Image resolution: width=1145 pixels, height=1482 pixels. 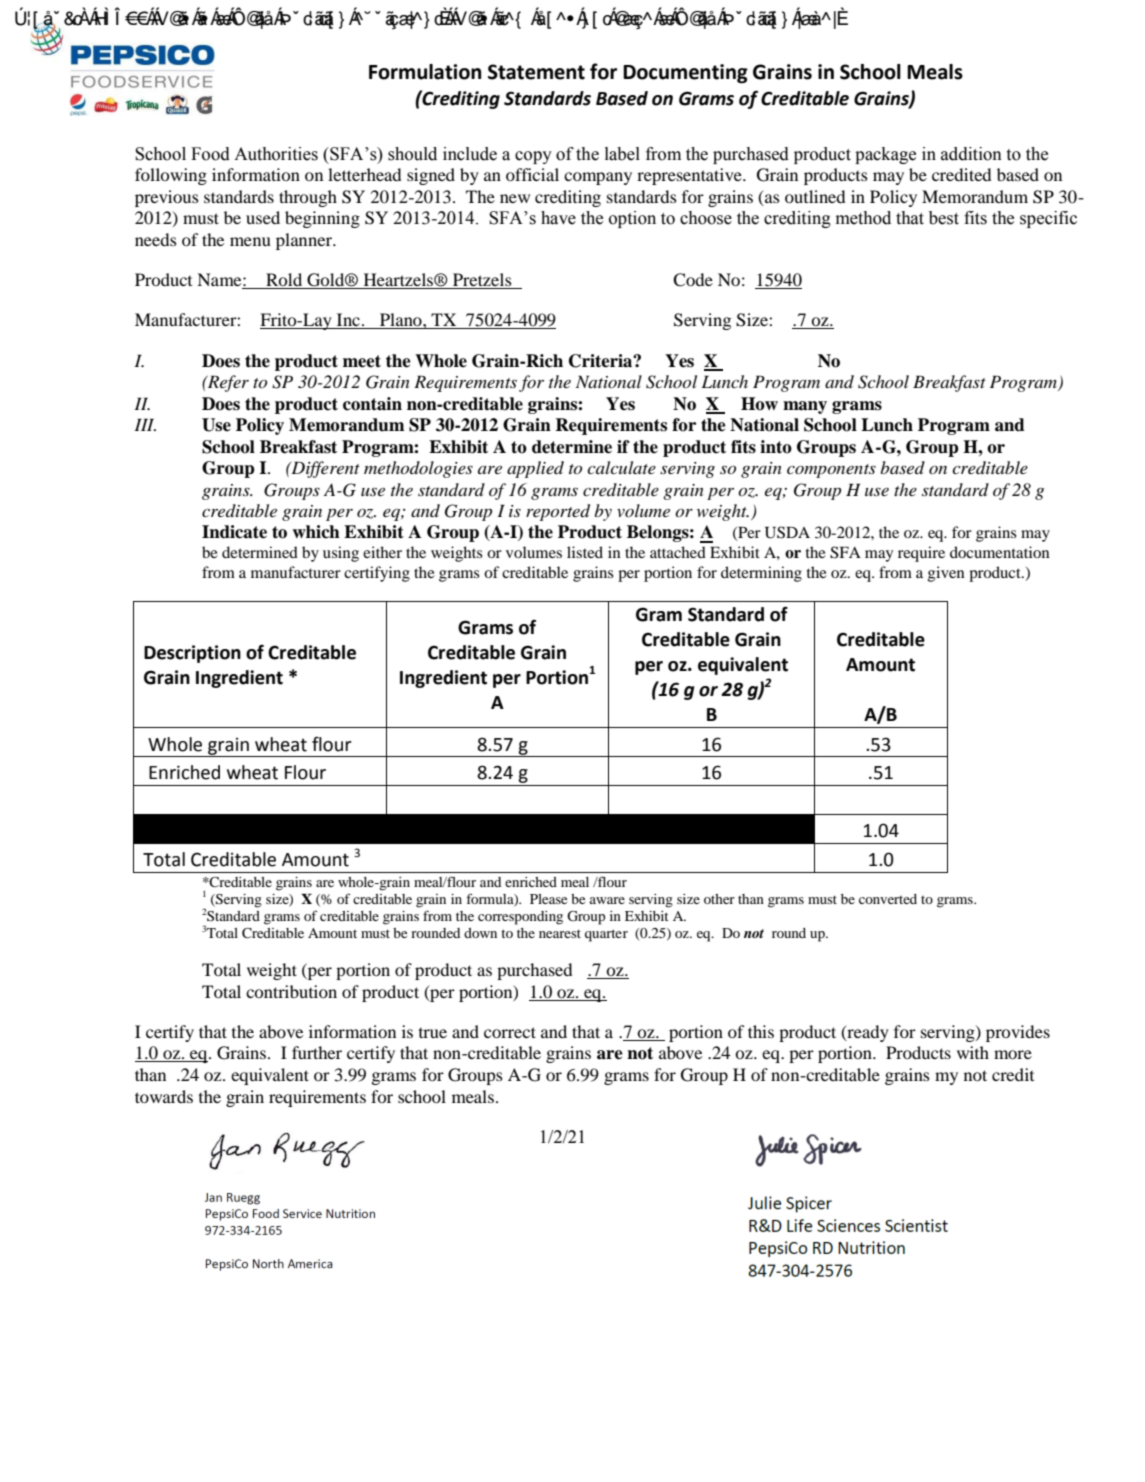 I want to click on with, so click(x=973, y=1052).
